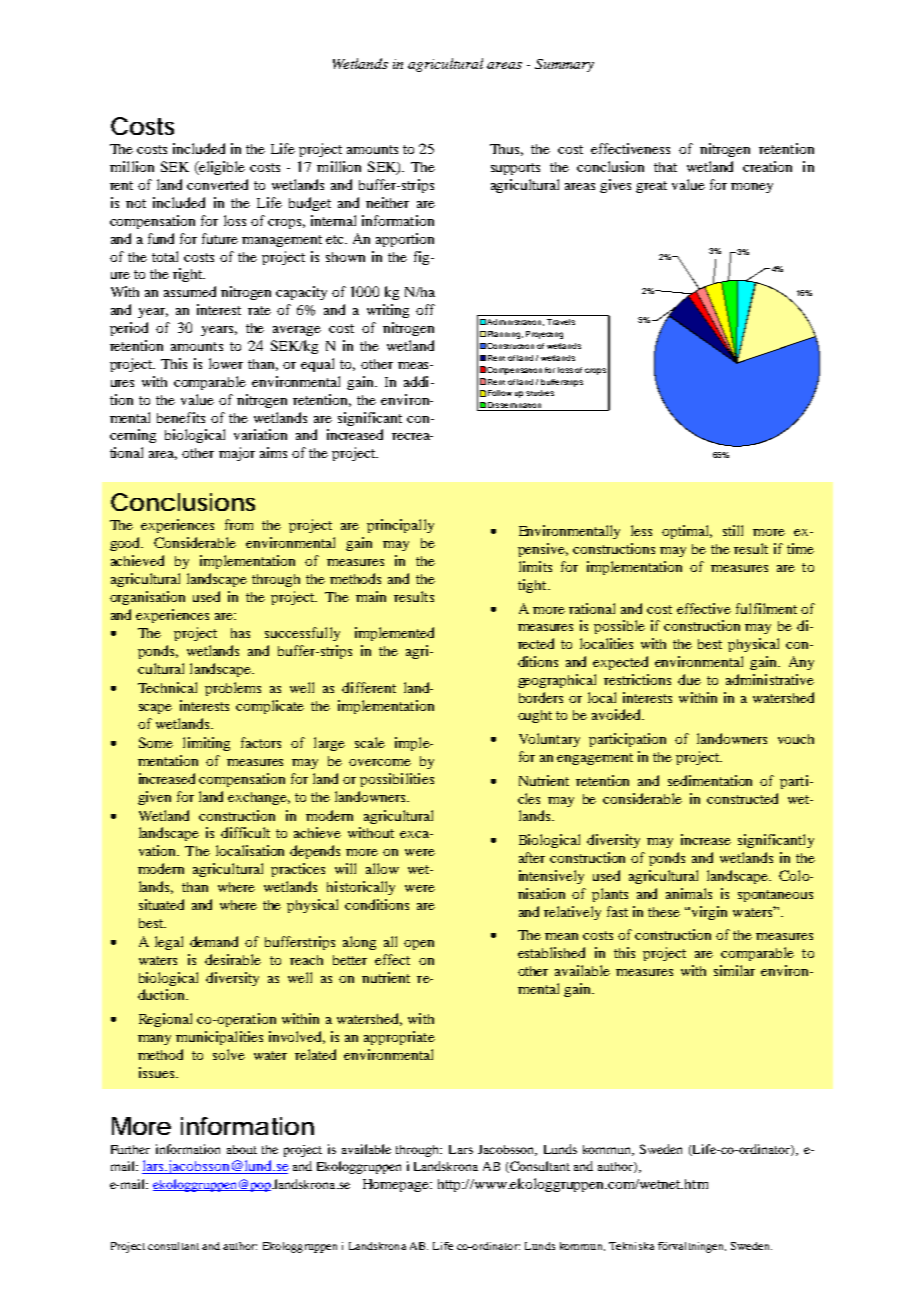 The image size is (924, 1308). Describe the element at coordinates (665, 167) in the page. I see `that` at that location.
